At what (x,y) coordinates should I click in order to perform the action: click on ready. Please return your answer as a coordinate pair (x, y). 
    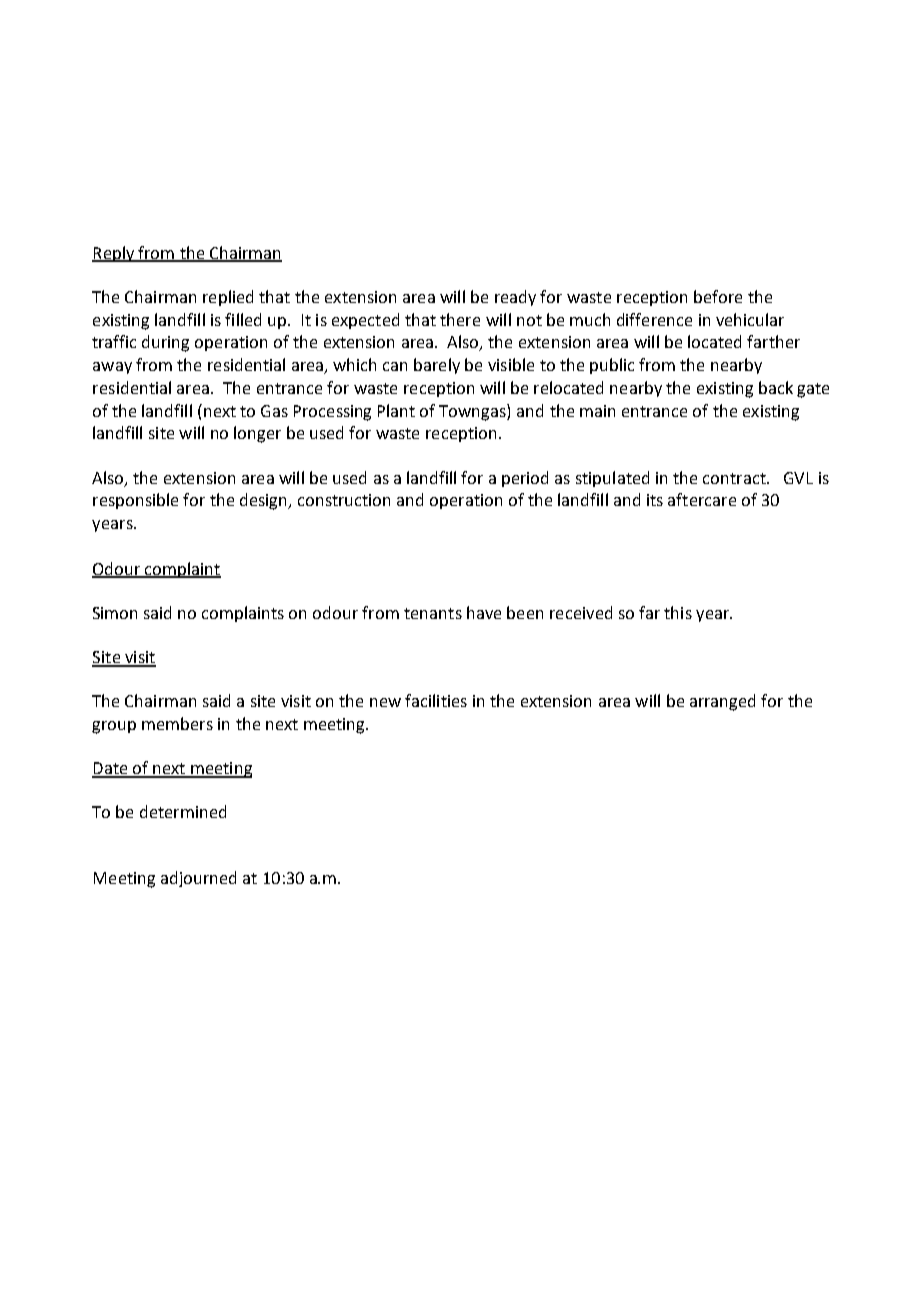
    Looking at the image, I should click on (515, 298).
